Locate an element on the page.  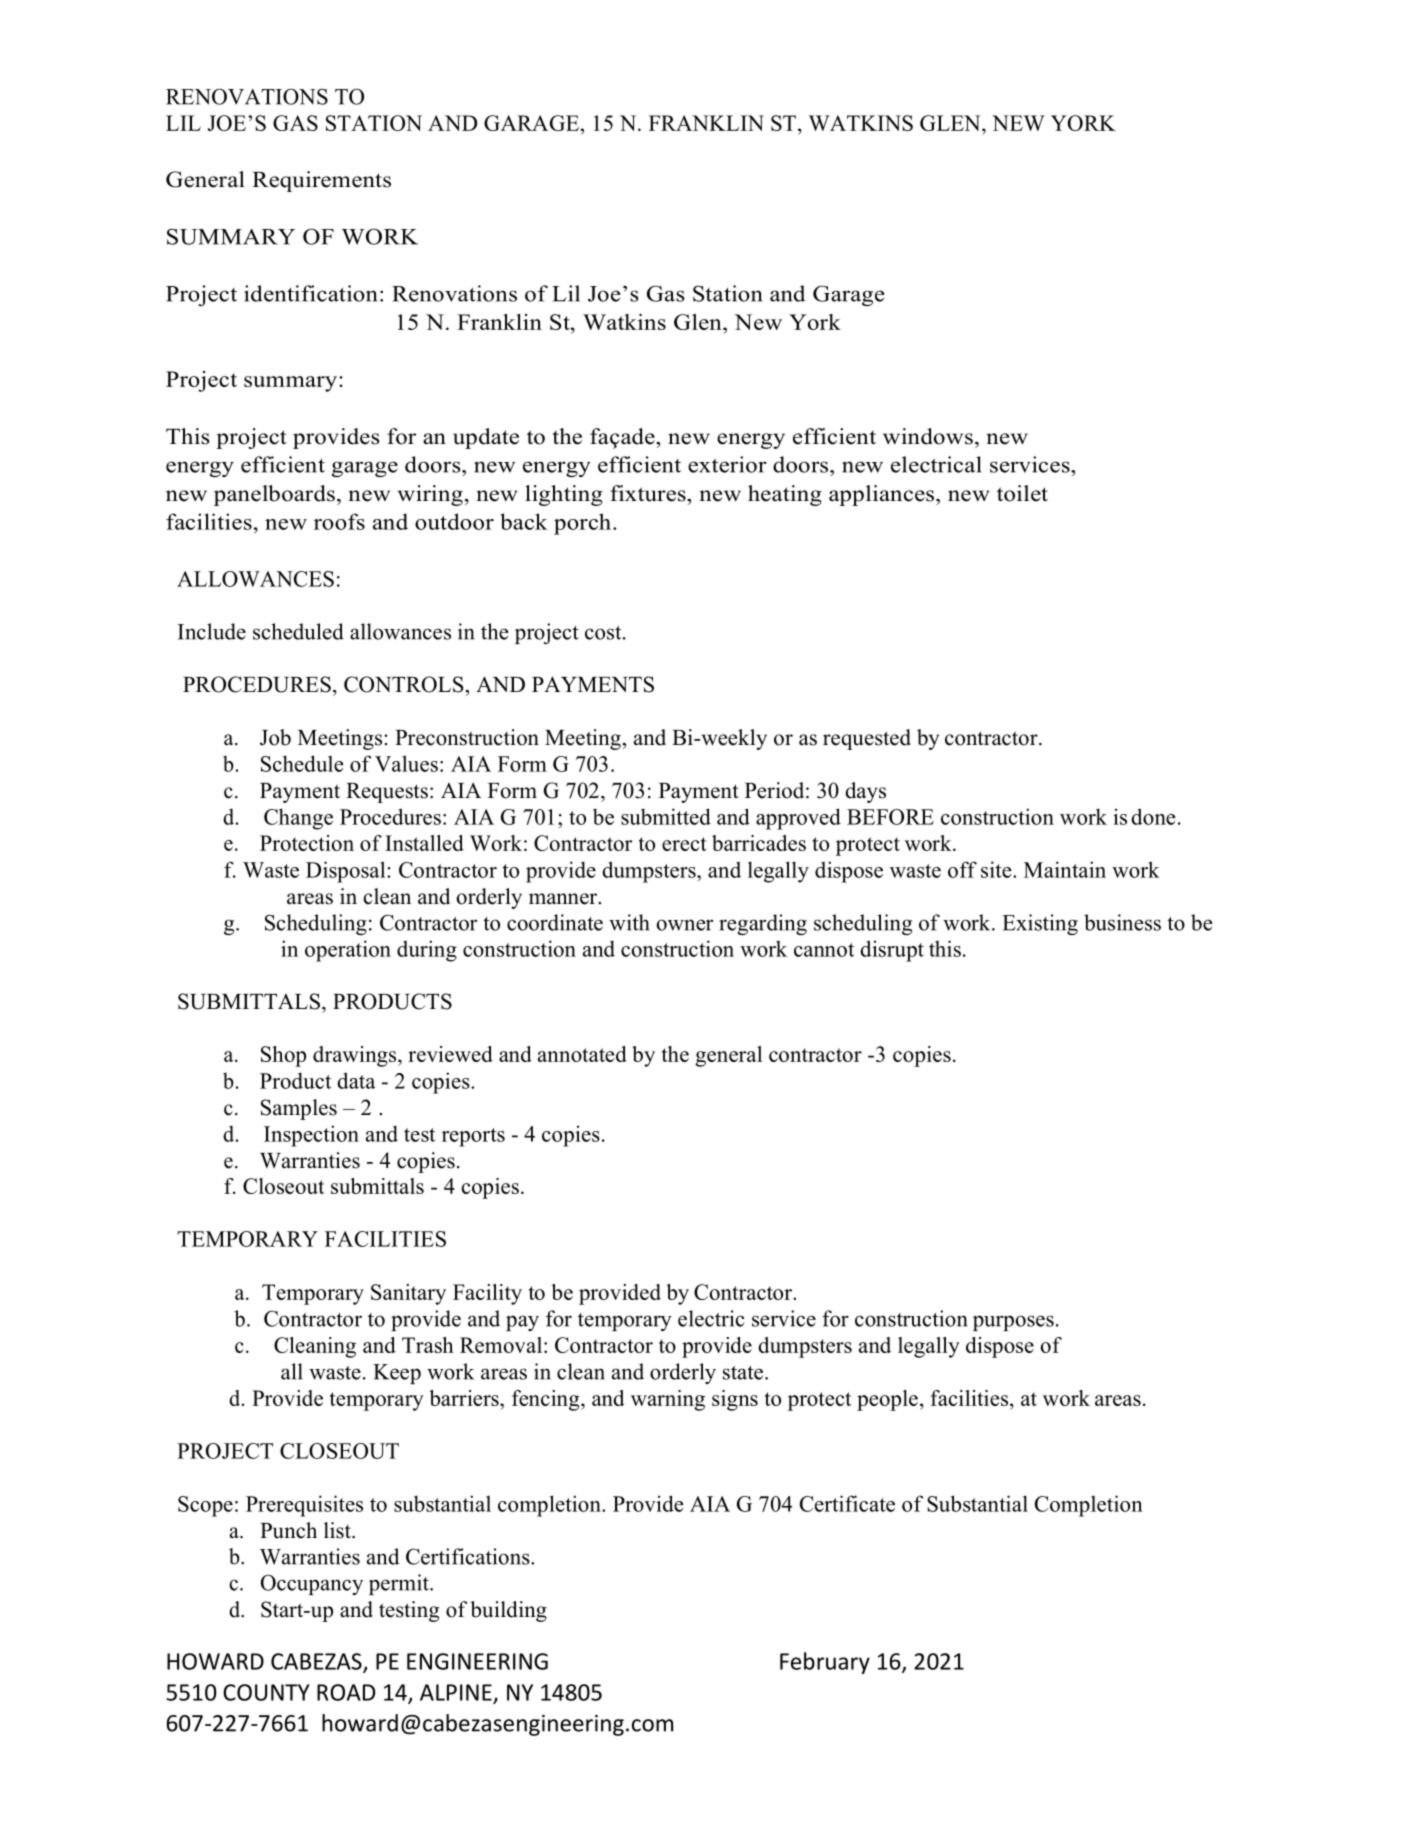
exterior is located at coordinates (727, 464).
